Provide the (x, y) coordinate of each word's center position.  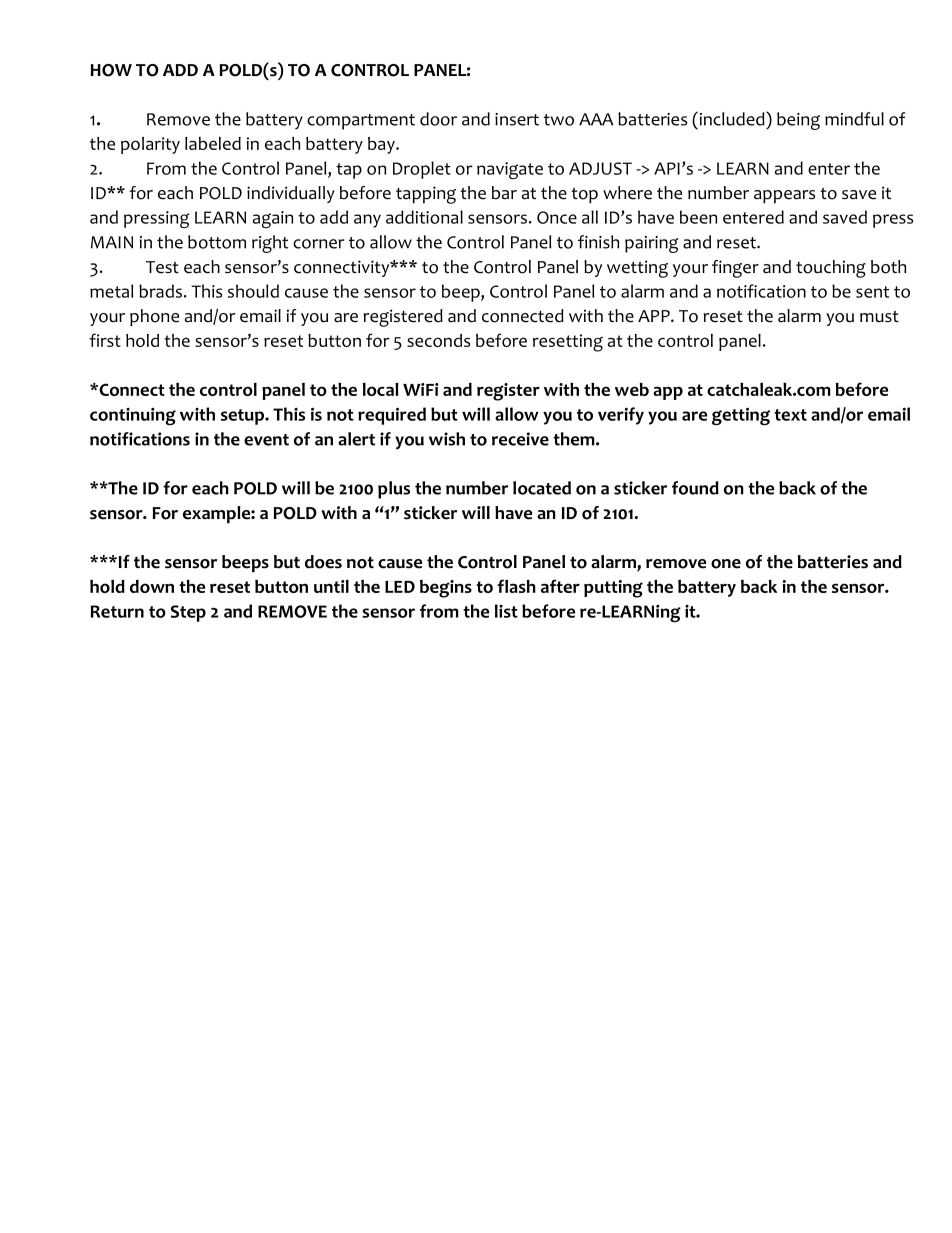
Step (188, 613)
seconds (438, 340)
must (879, 316)
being (798, 121)
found (695, 488)
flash (516, 586)
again (273, 219)
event (266, 440)
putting (613, 589)
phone (154, 317)
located (542, 488)
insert (517, 119)
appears (784, 196)
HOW (111, 70)
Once (557, 217)
